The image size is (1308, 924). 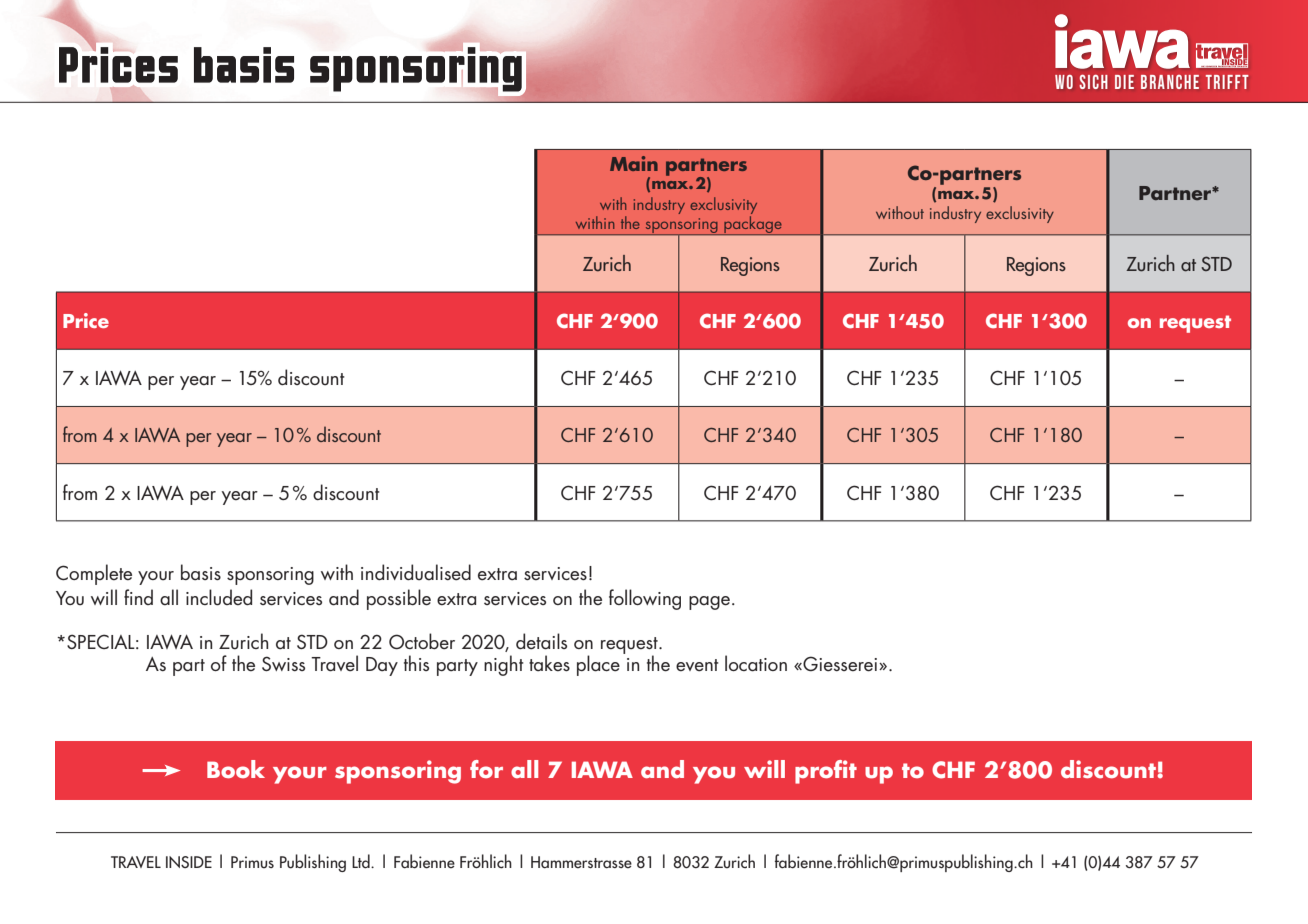 I want to click on Complete, so click(x=94, y=574).
